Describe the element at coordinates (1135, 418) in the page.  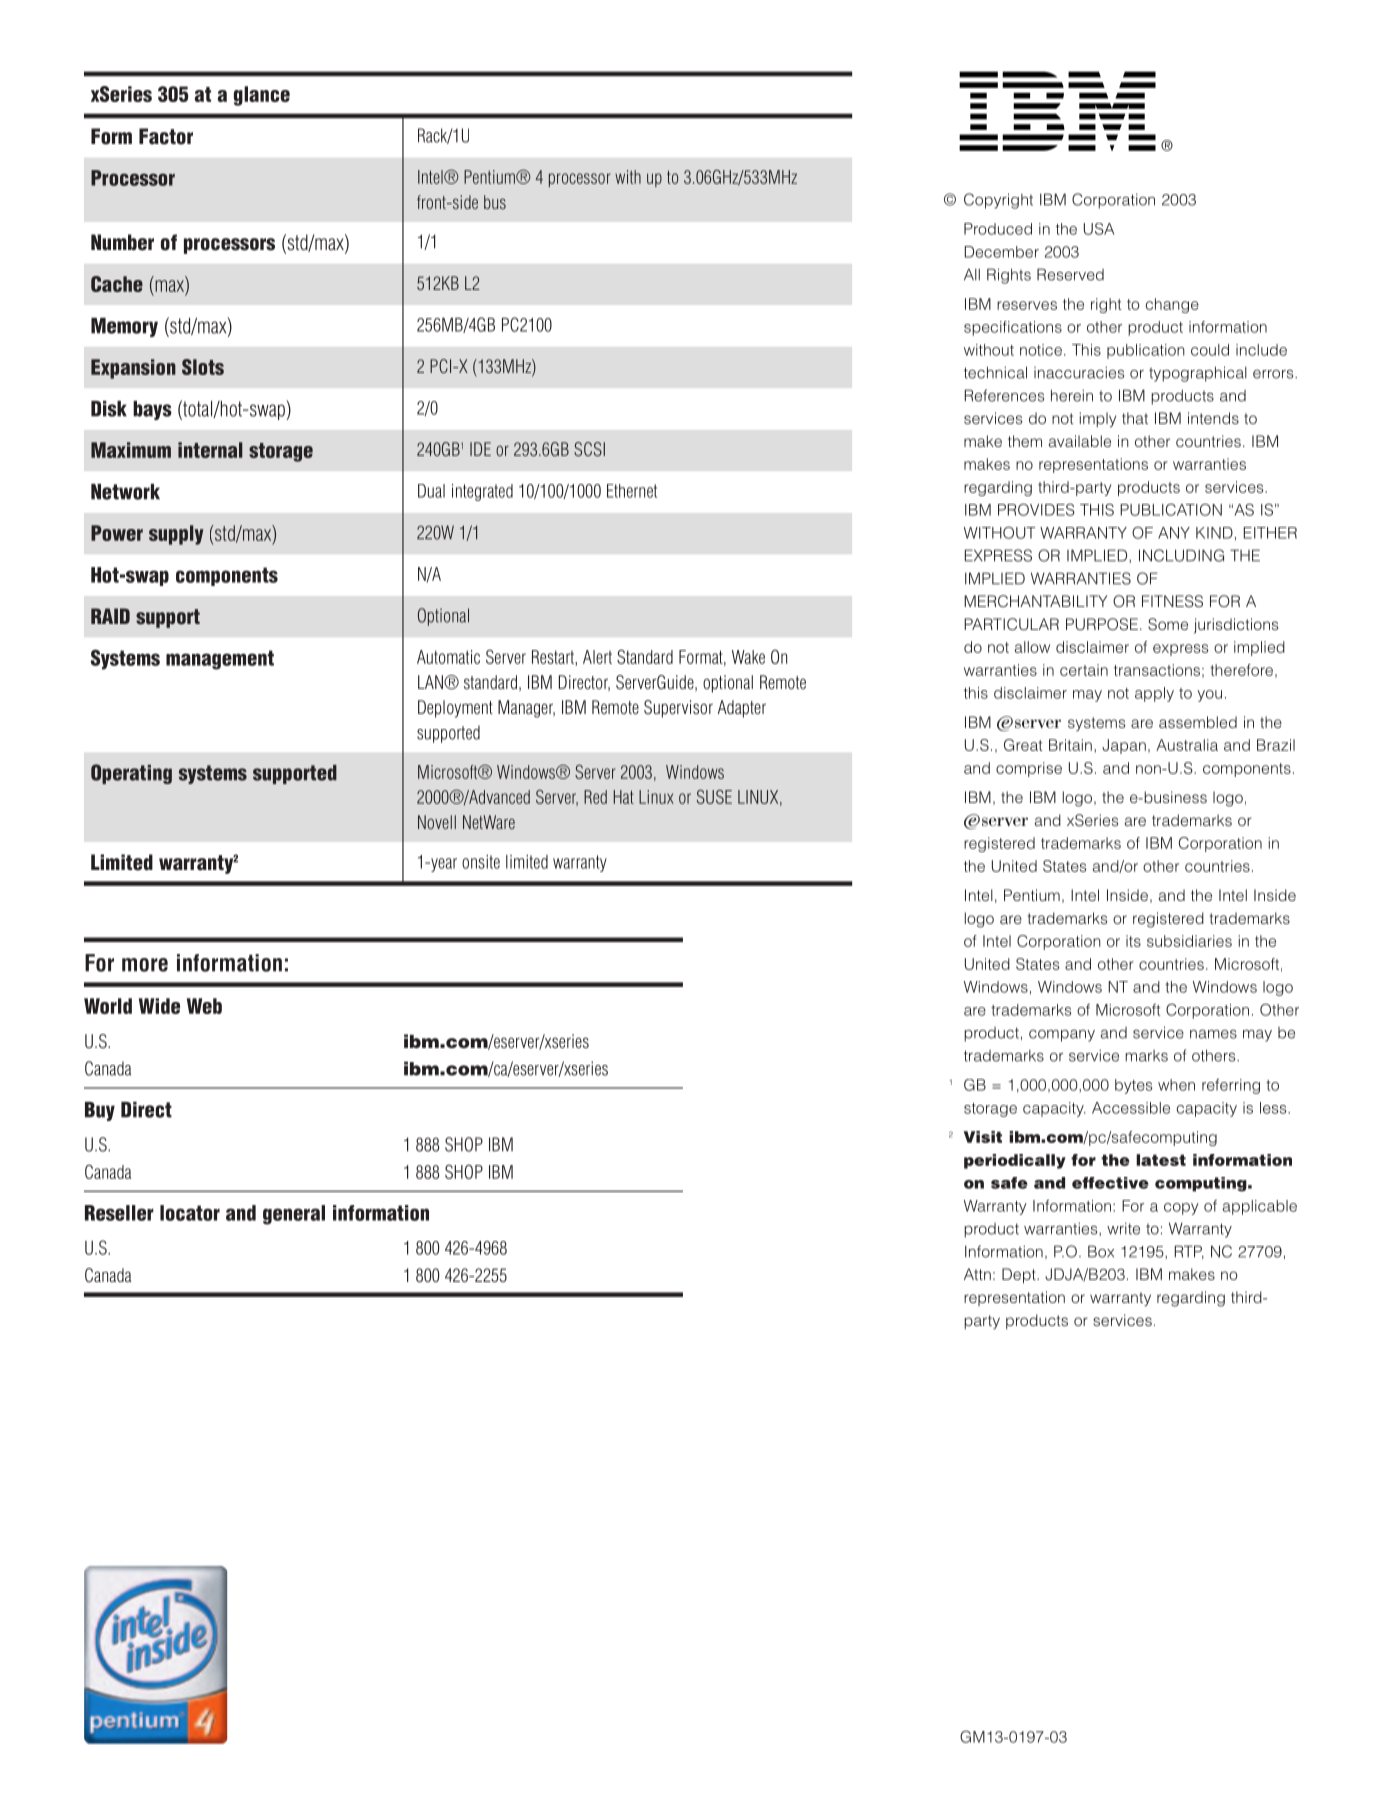
I see `that` at that location.
